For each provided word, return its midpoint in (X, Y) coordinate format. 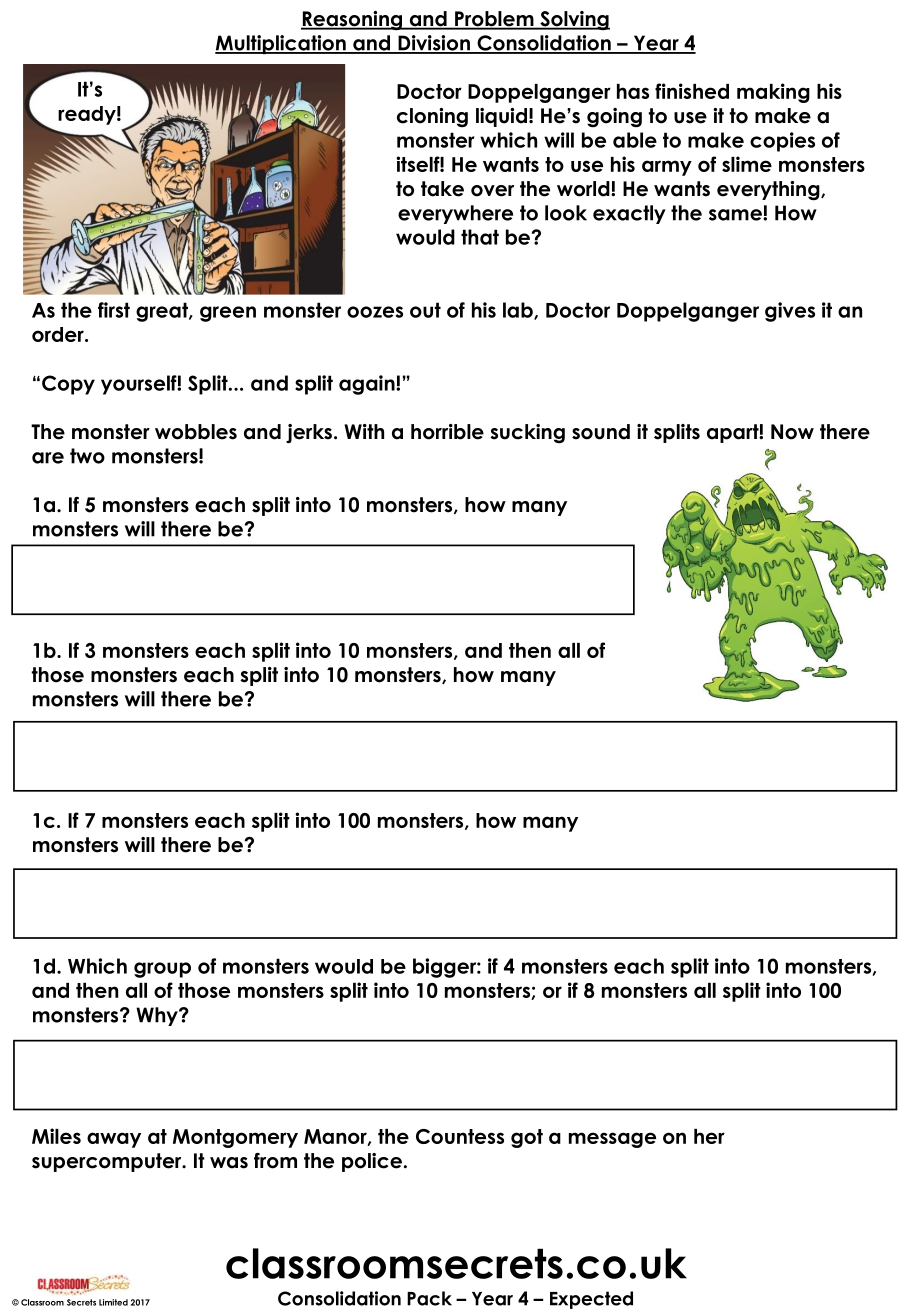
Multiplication (281, 44)
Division (434, 44)
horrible (447, 432)
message (612, 1140)
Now (792, 432)
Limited (113, 1302)
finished (692, 91)
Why (158, 1016)
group (162, 970)
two (87, 456)
